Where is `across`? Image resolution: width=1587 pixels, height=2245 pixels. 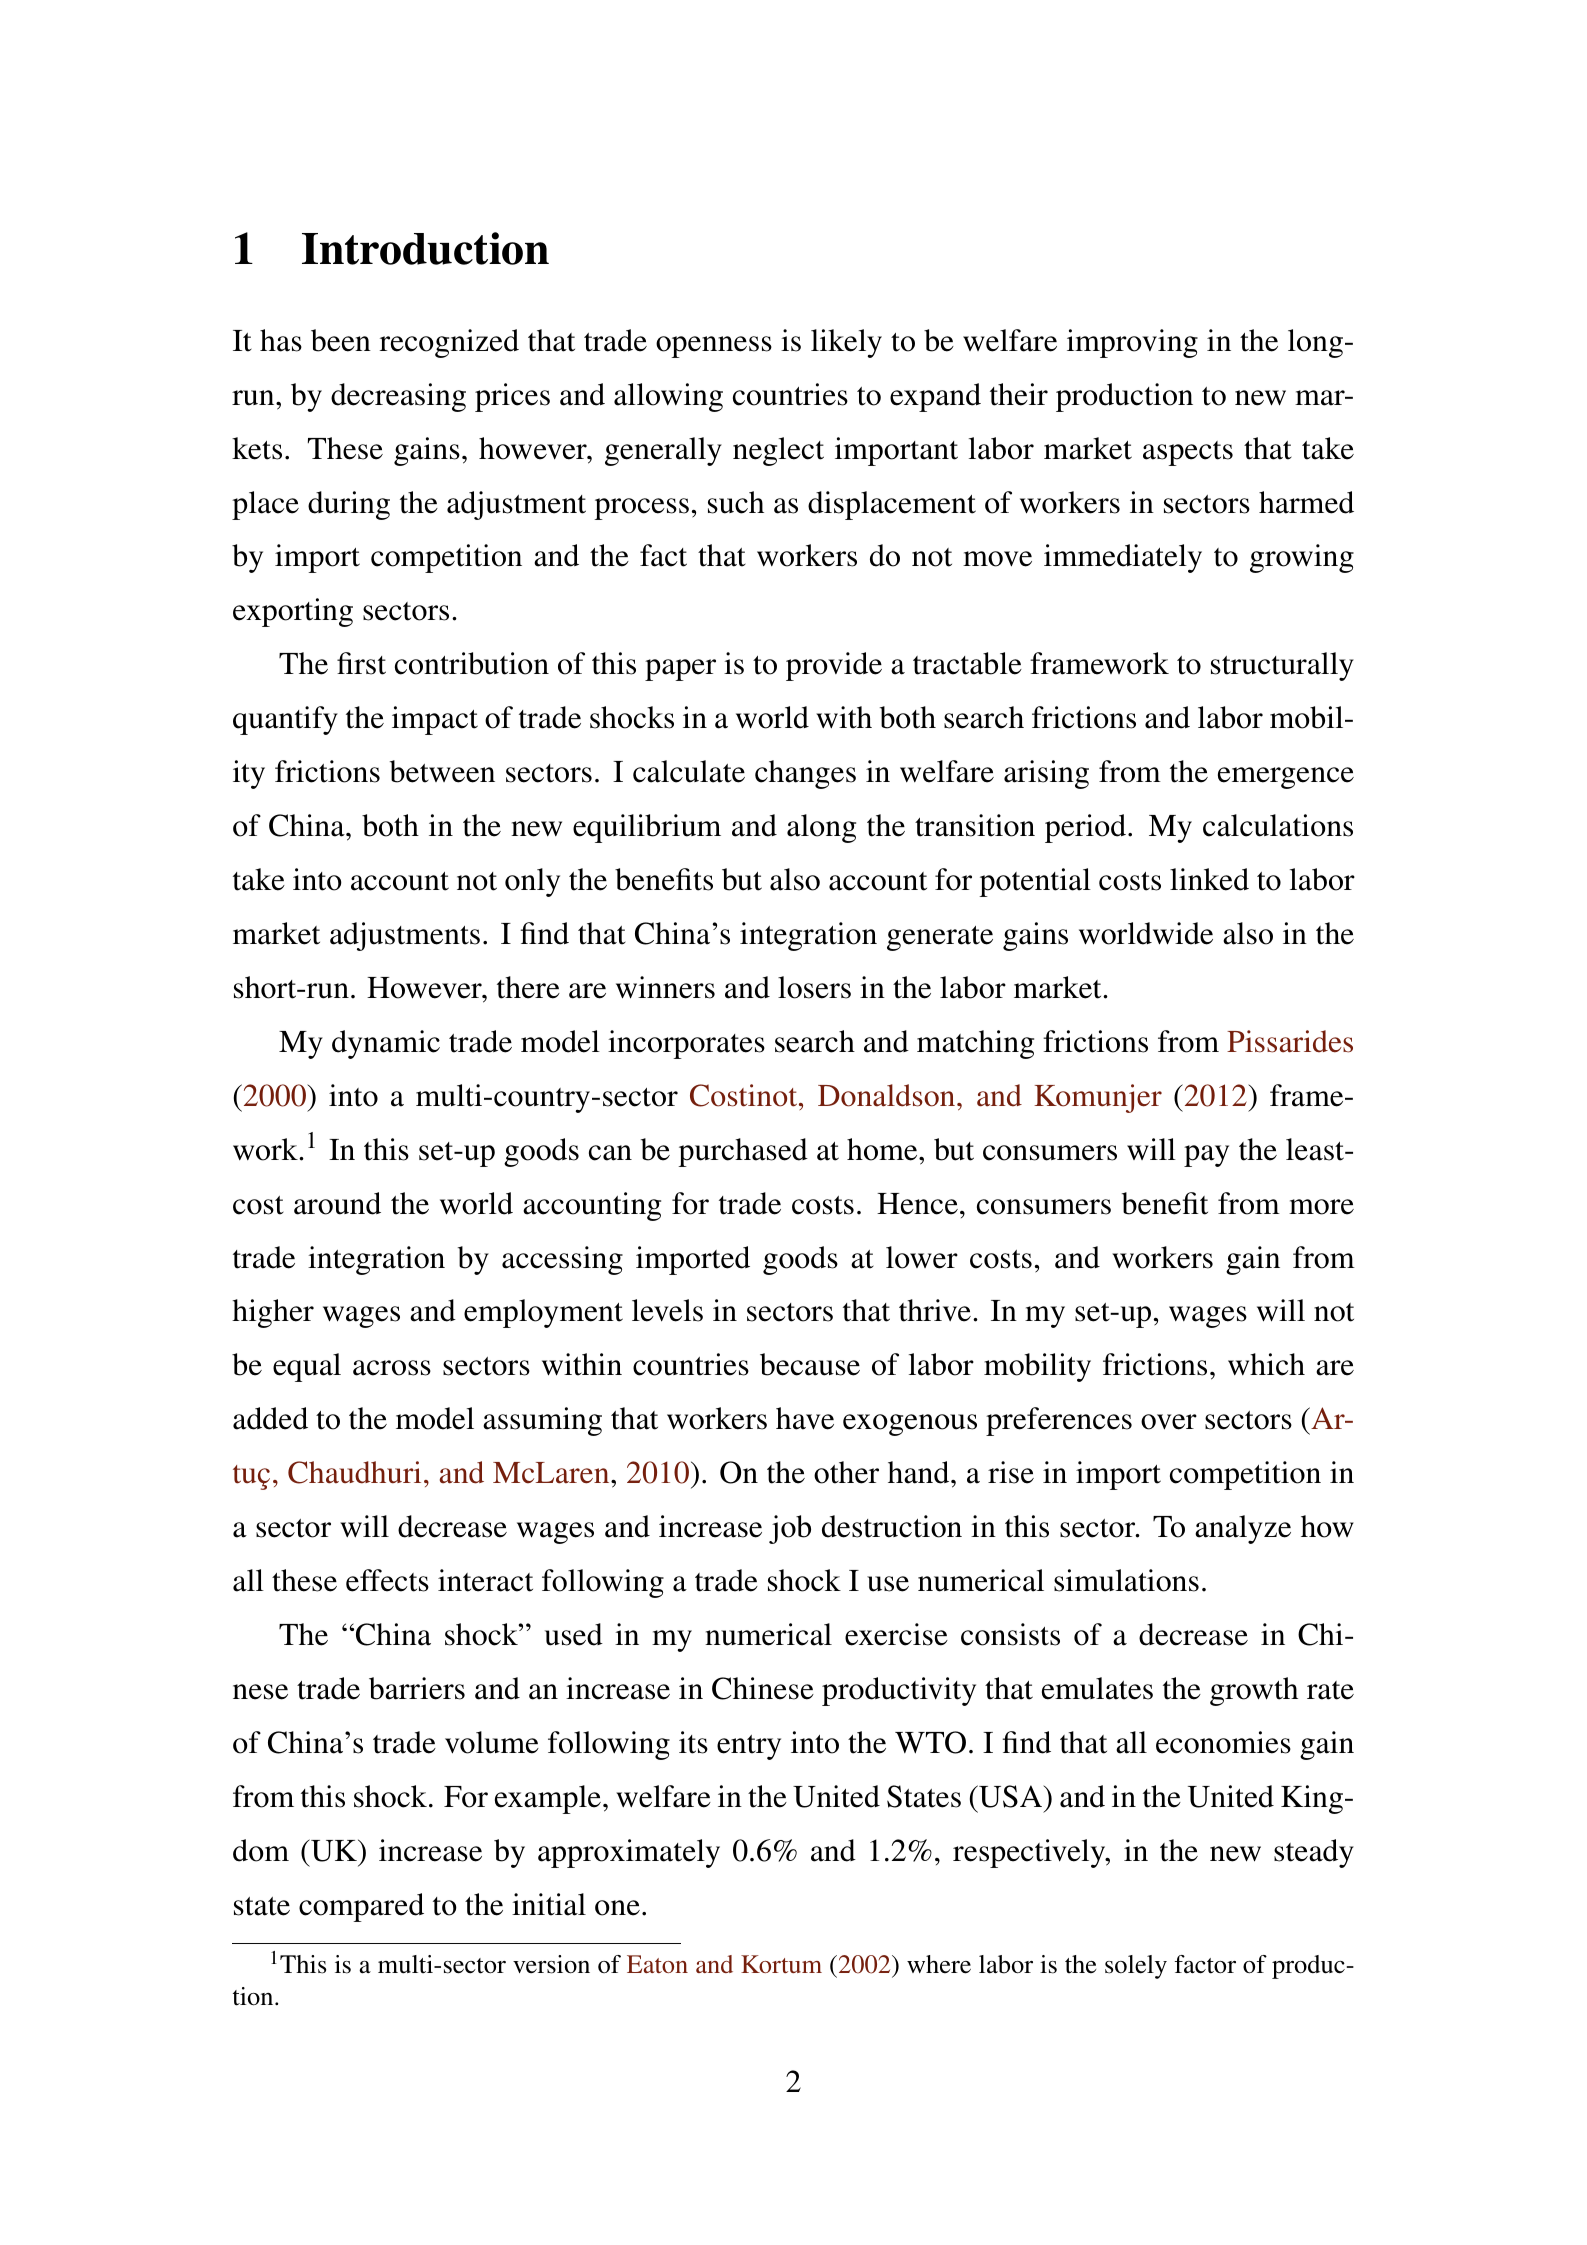 across is located at coordinates (392, 1368).
